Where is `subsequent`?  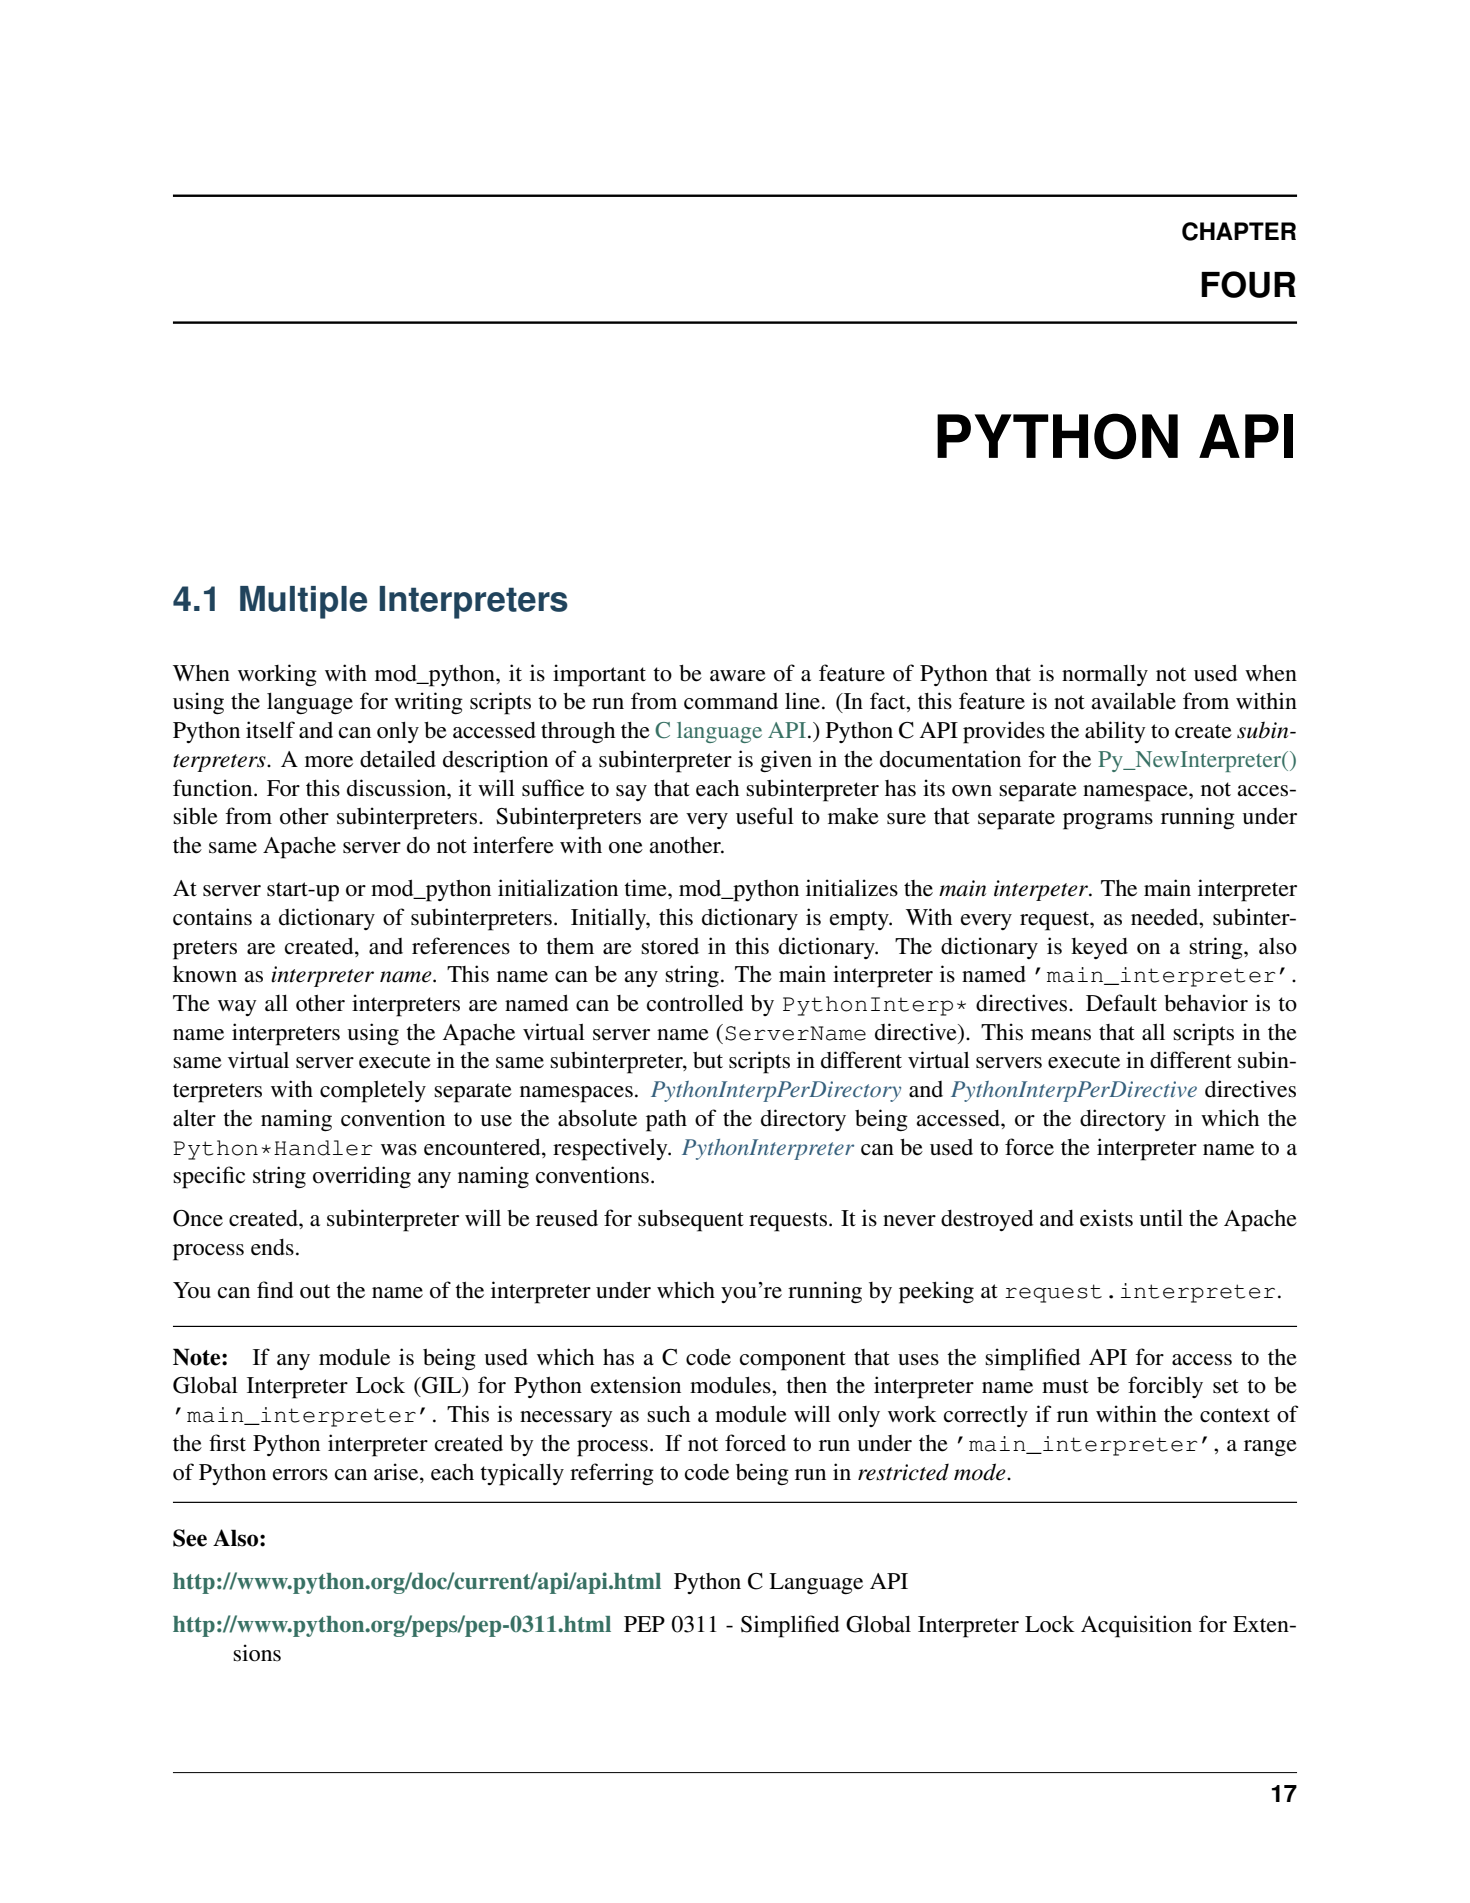
subsequent is located at coordinates (691, 1221).
